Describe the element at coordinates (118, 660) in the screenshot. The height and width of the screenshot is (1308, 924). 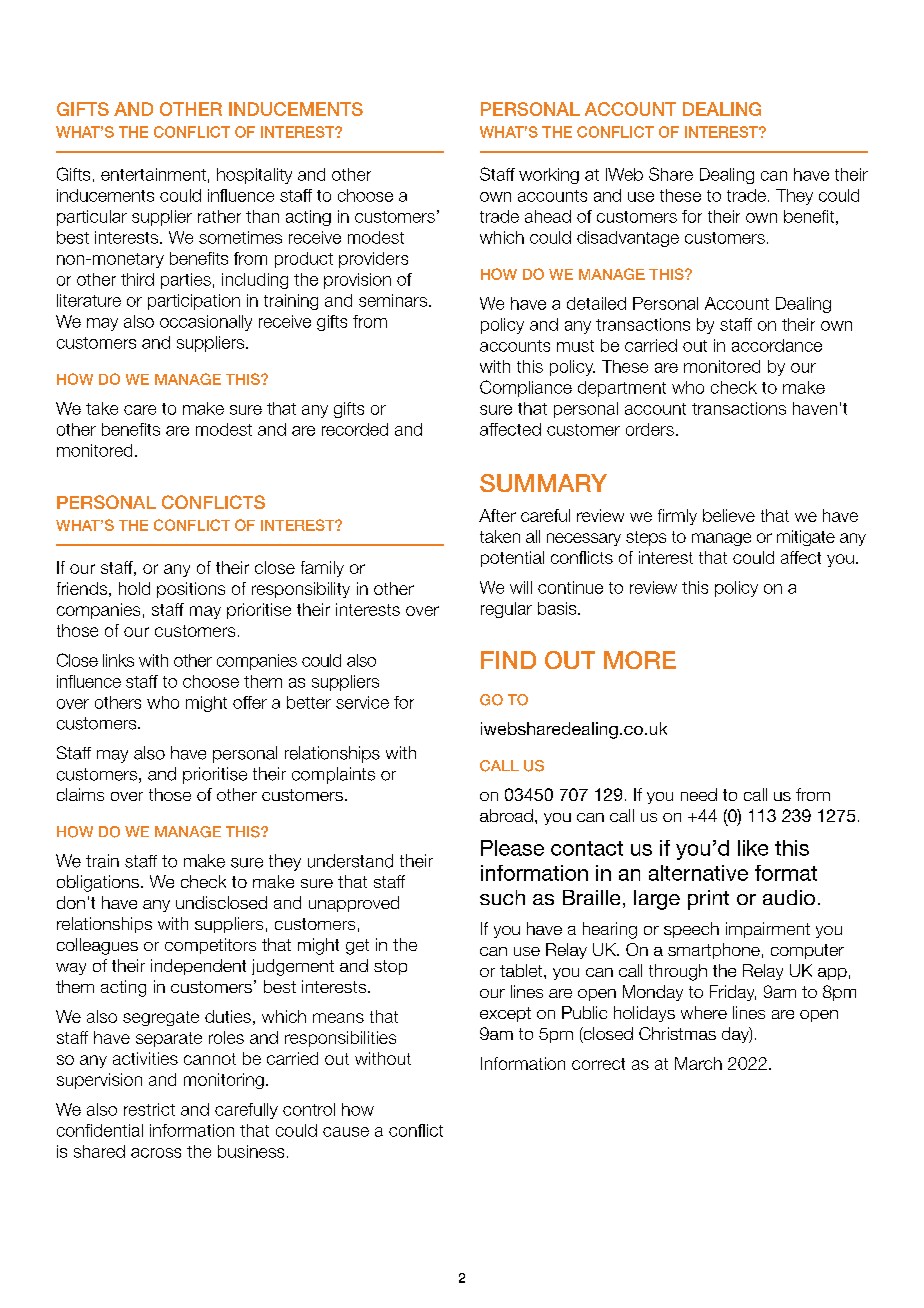
I see `links` at that location.
